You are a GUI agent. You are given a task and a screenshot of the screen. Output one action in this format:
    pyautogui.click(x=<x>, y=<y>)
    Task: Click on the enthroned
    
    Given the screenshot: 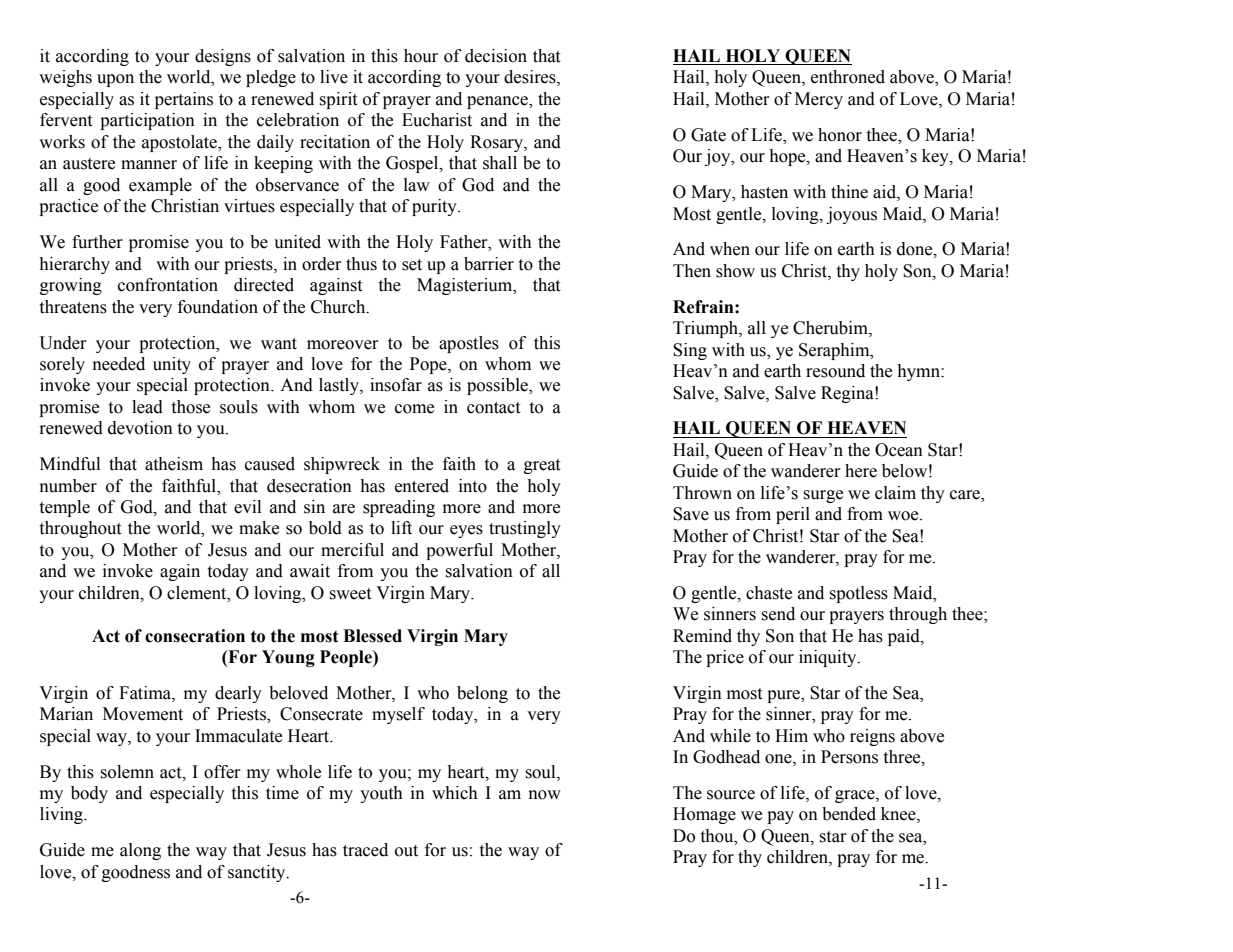 What is the action you would take?
    pyautogui.click(x=848, y=77)
